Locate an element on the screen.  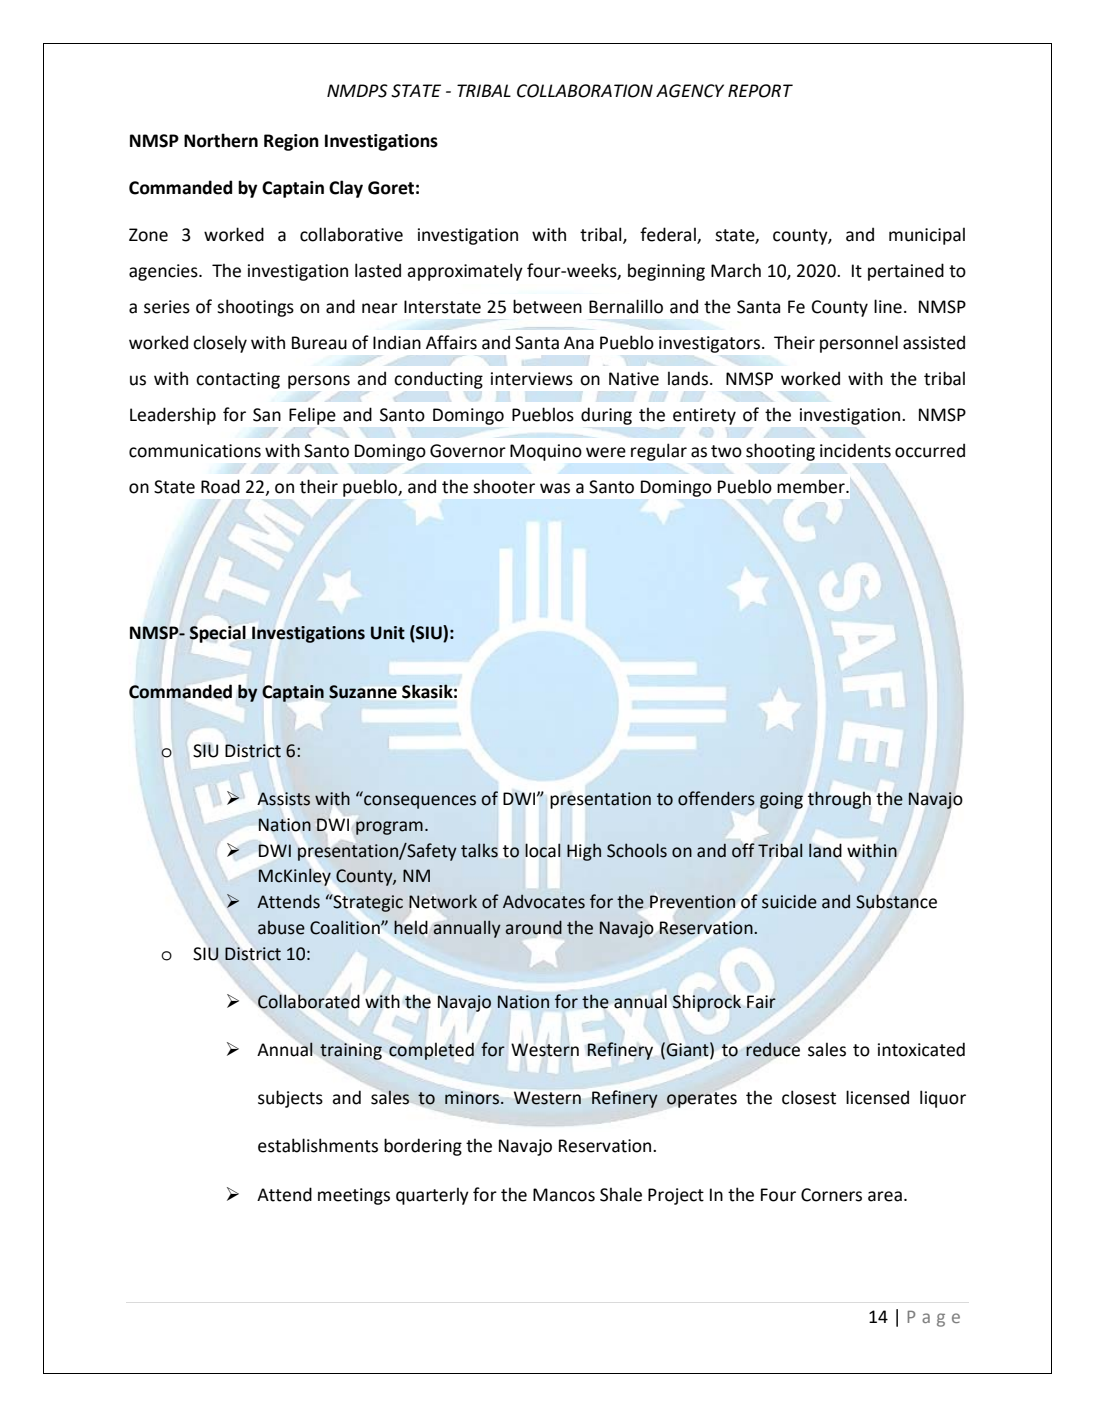
Advocates is located at coordinates (544, 902).
